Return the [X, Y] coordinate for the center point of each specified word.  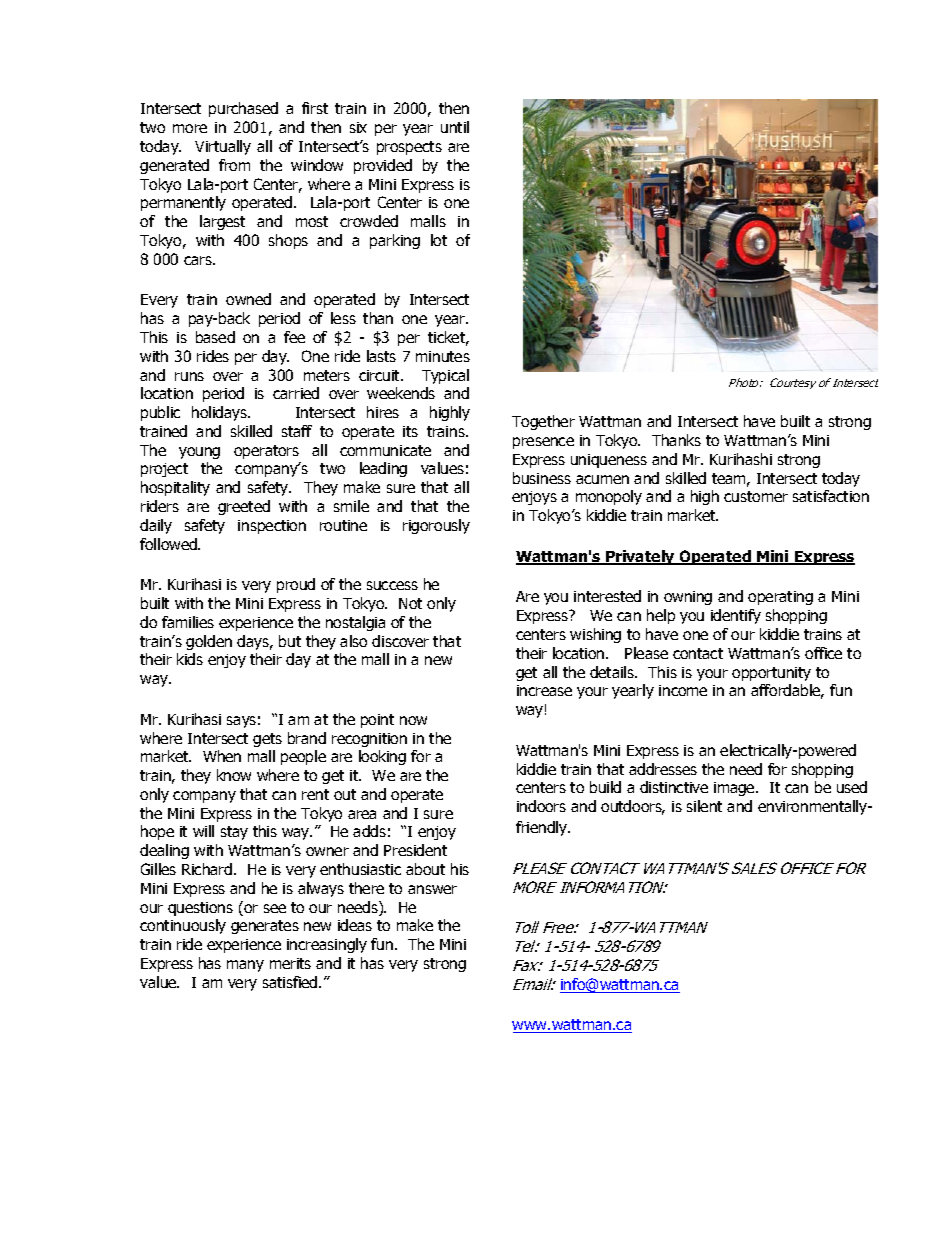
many [245, 966]
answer [432, 889]
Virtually [223, 147]
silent [704, 806]
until [455, 127]
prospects [409, 148]
